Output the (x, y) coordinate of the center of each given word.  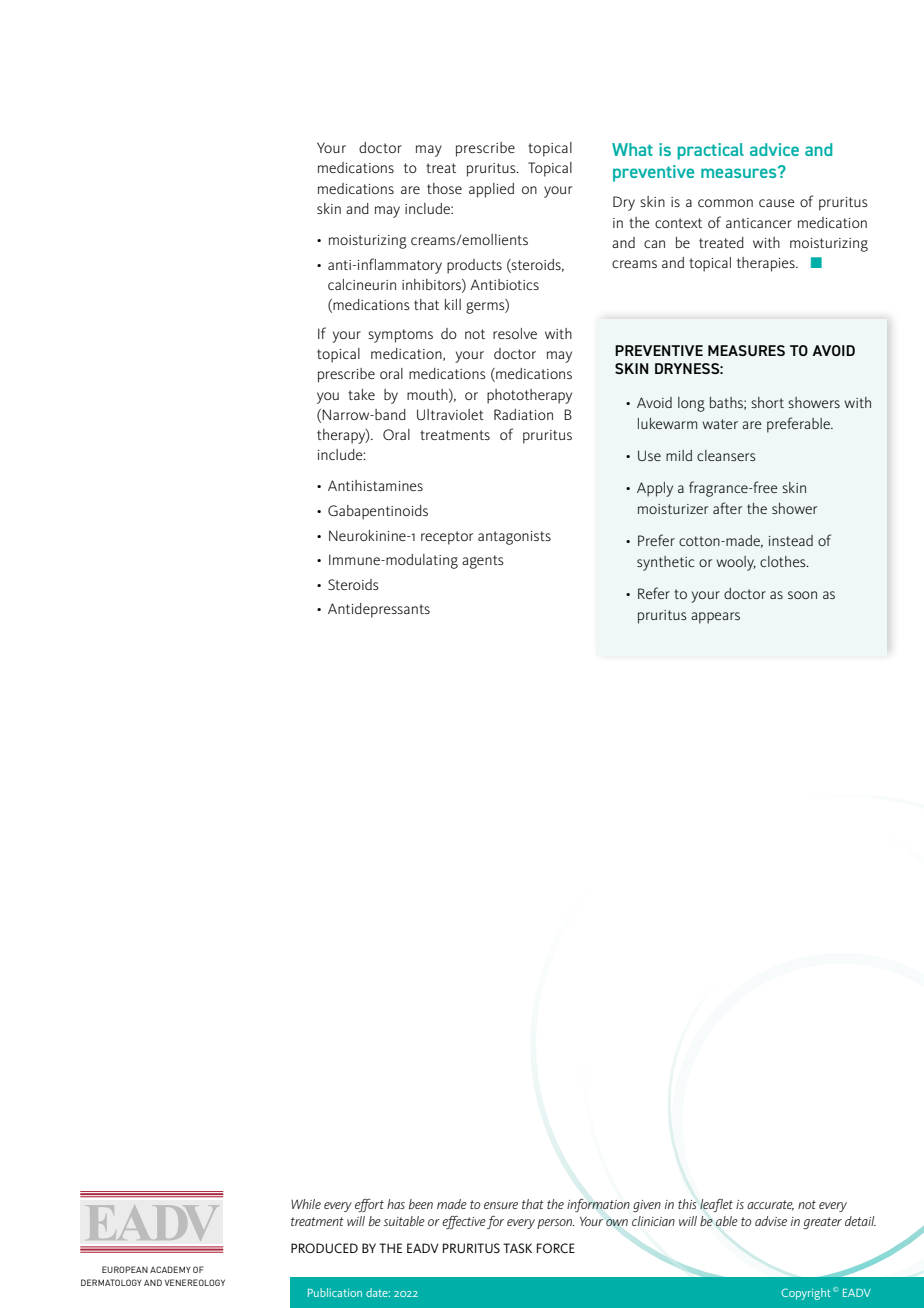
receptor (447, 538)
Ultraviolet (450, 414)
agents (483, 562)
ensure (501, 1205)
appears (715, 618)
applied (491, 190)
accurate (770, 1205)
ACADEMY (170, 1269)
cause (777, 203)
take (361, 394)
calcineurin (362, 284)
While (306, 1204)
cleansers (726, 455)
